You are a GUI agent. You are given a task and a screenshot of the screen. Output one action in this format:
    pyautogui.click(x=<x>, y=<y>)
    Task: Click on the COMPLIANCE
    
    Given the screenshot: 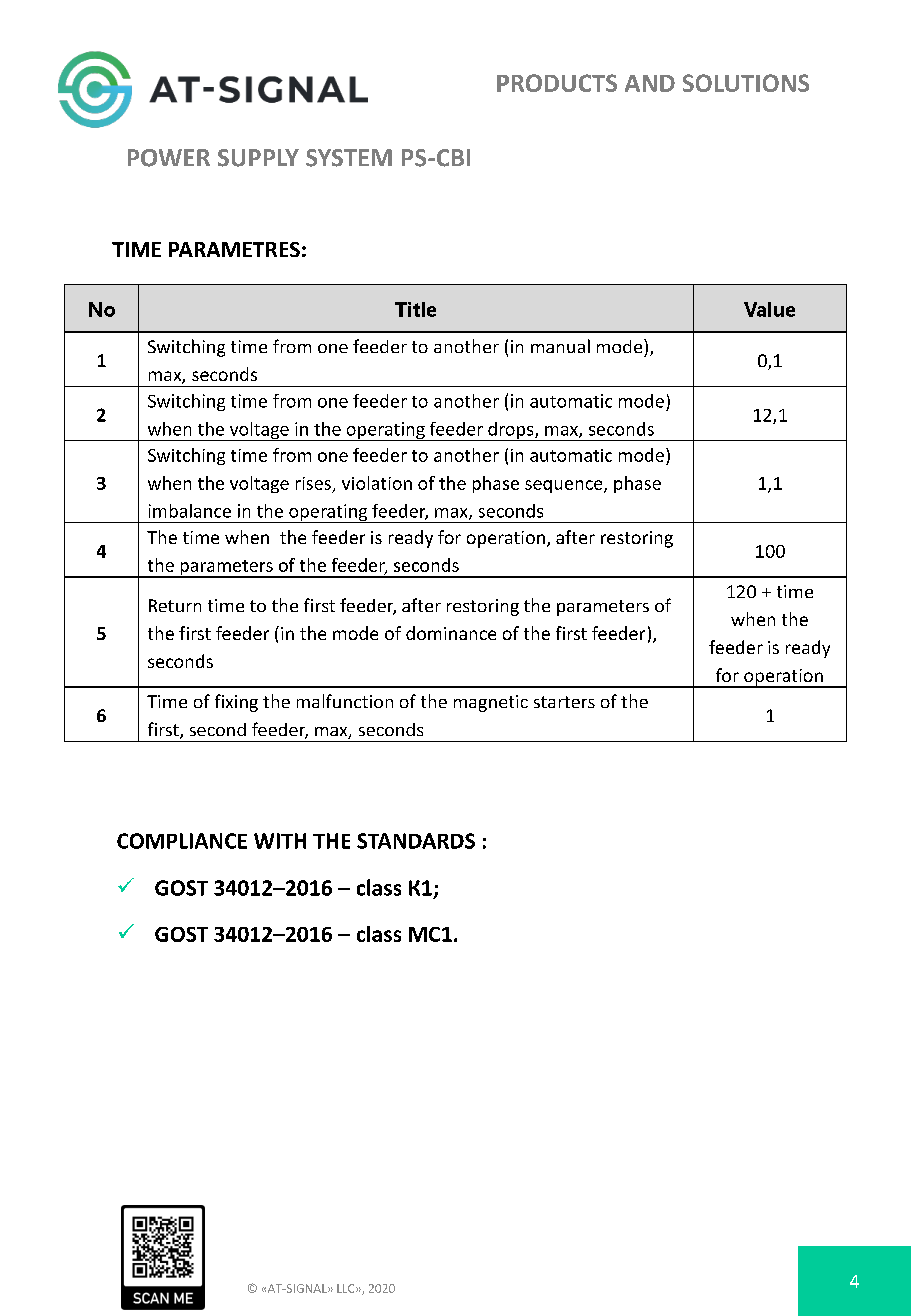 What is the action you would take?
    pyautogui.click(x=182, y=841)
